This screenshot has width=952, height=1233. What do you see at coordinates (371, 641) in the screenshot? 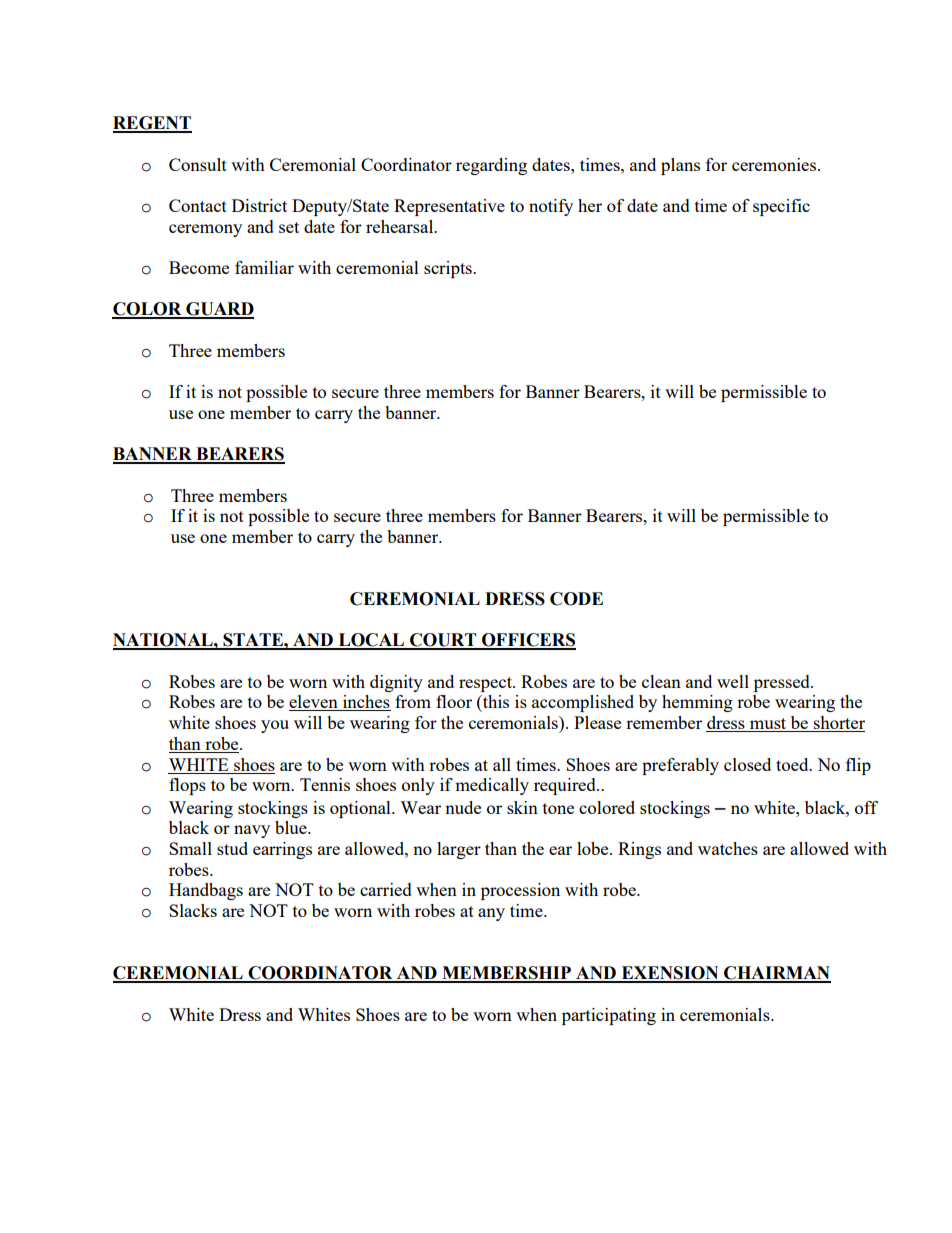
I see `LOCAL` at bounding box center [371, 641].
